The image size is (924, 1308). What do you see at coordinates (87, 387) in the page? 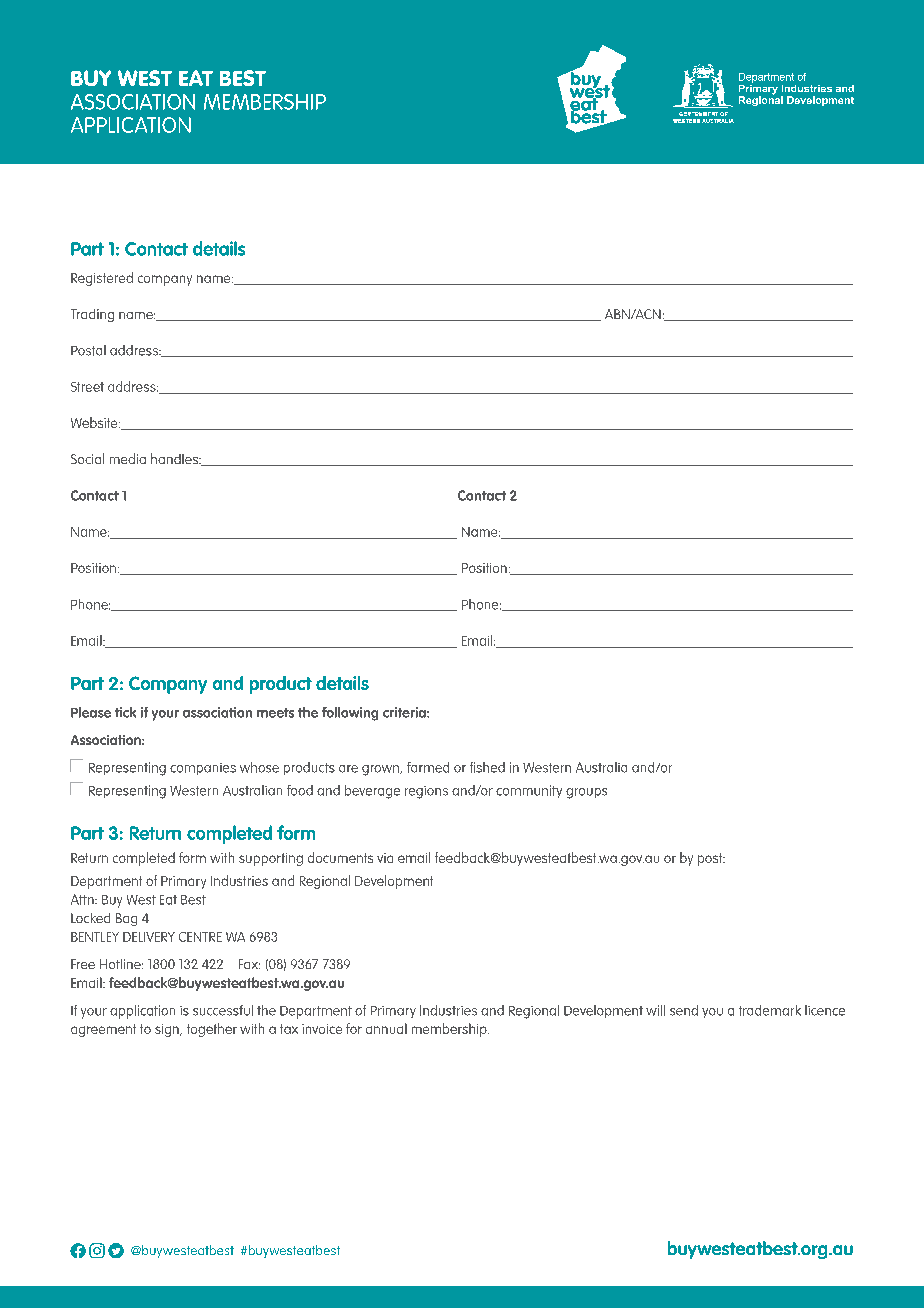
I see `Street` at bounding box center [87, 387].
